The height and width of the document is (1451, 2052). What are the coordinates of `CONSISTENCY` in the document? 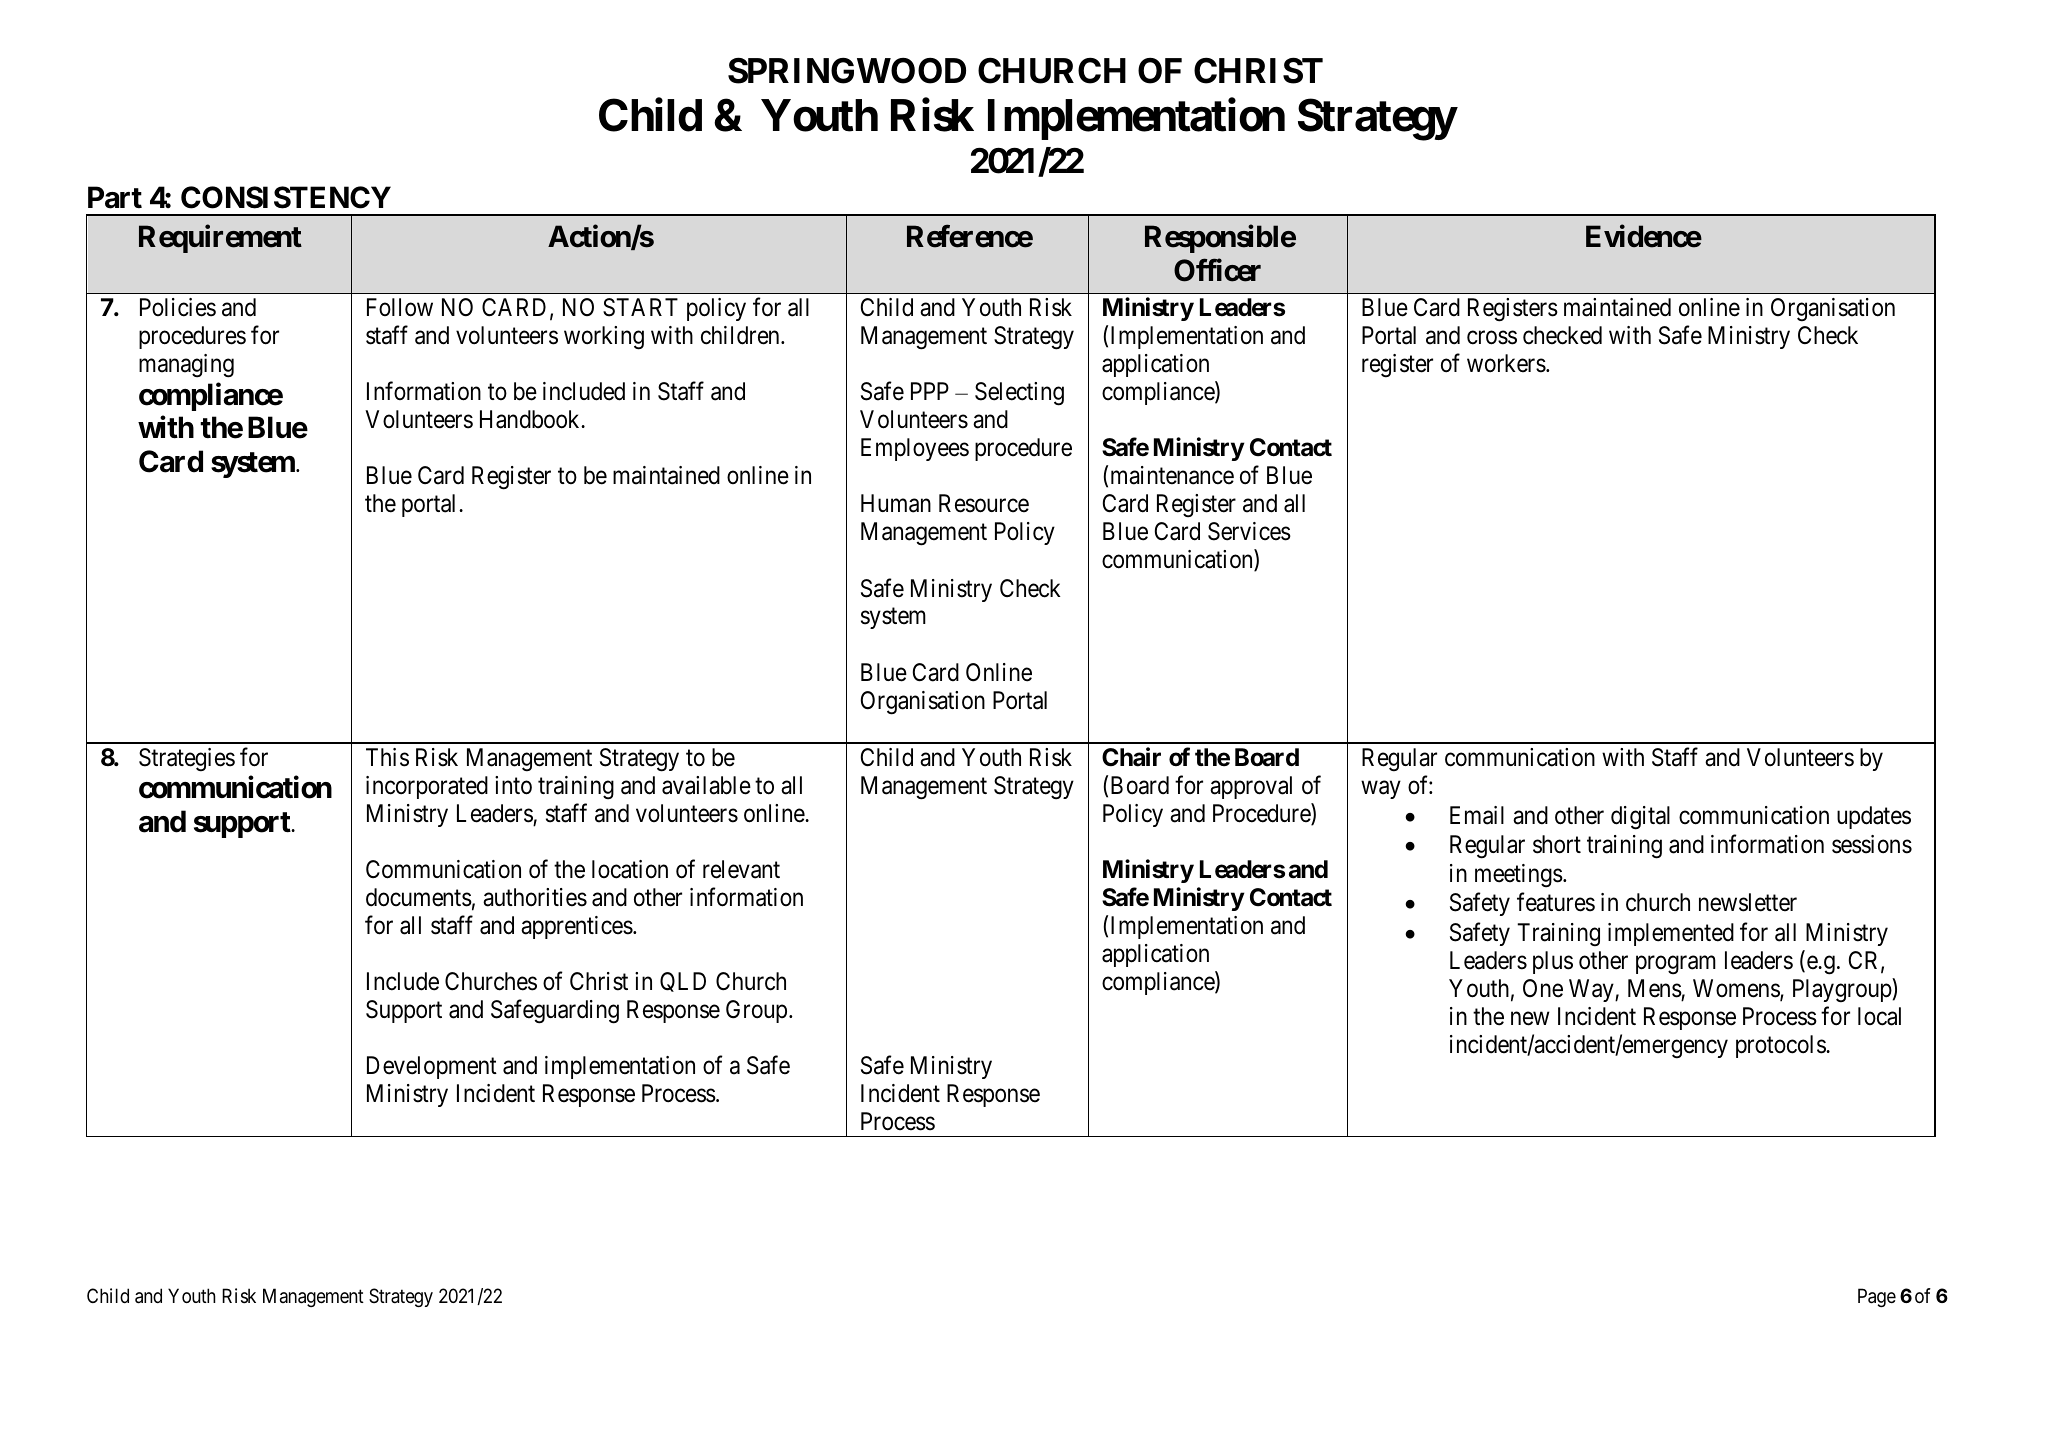 It's located at (286, 197).
